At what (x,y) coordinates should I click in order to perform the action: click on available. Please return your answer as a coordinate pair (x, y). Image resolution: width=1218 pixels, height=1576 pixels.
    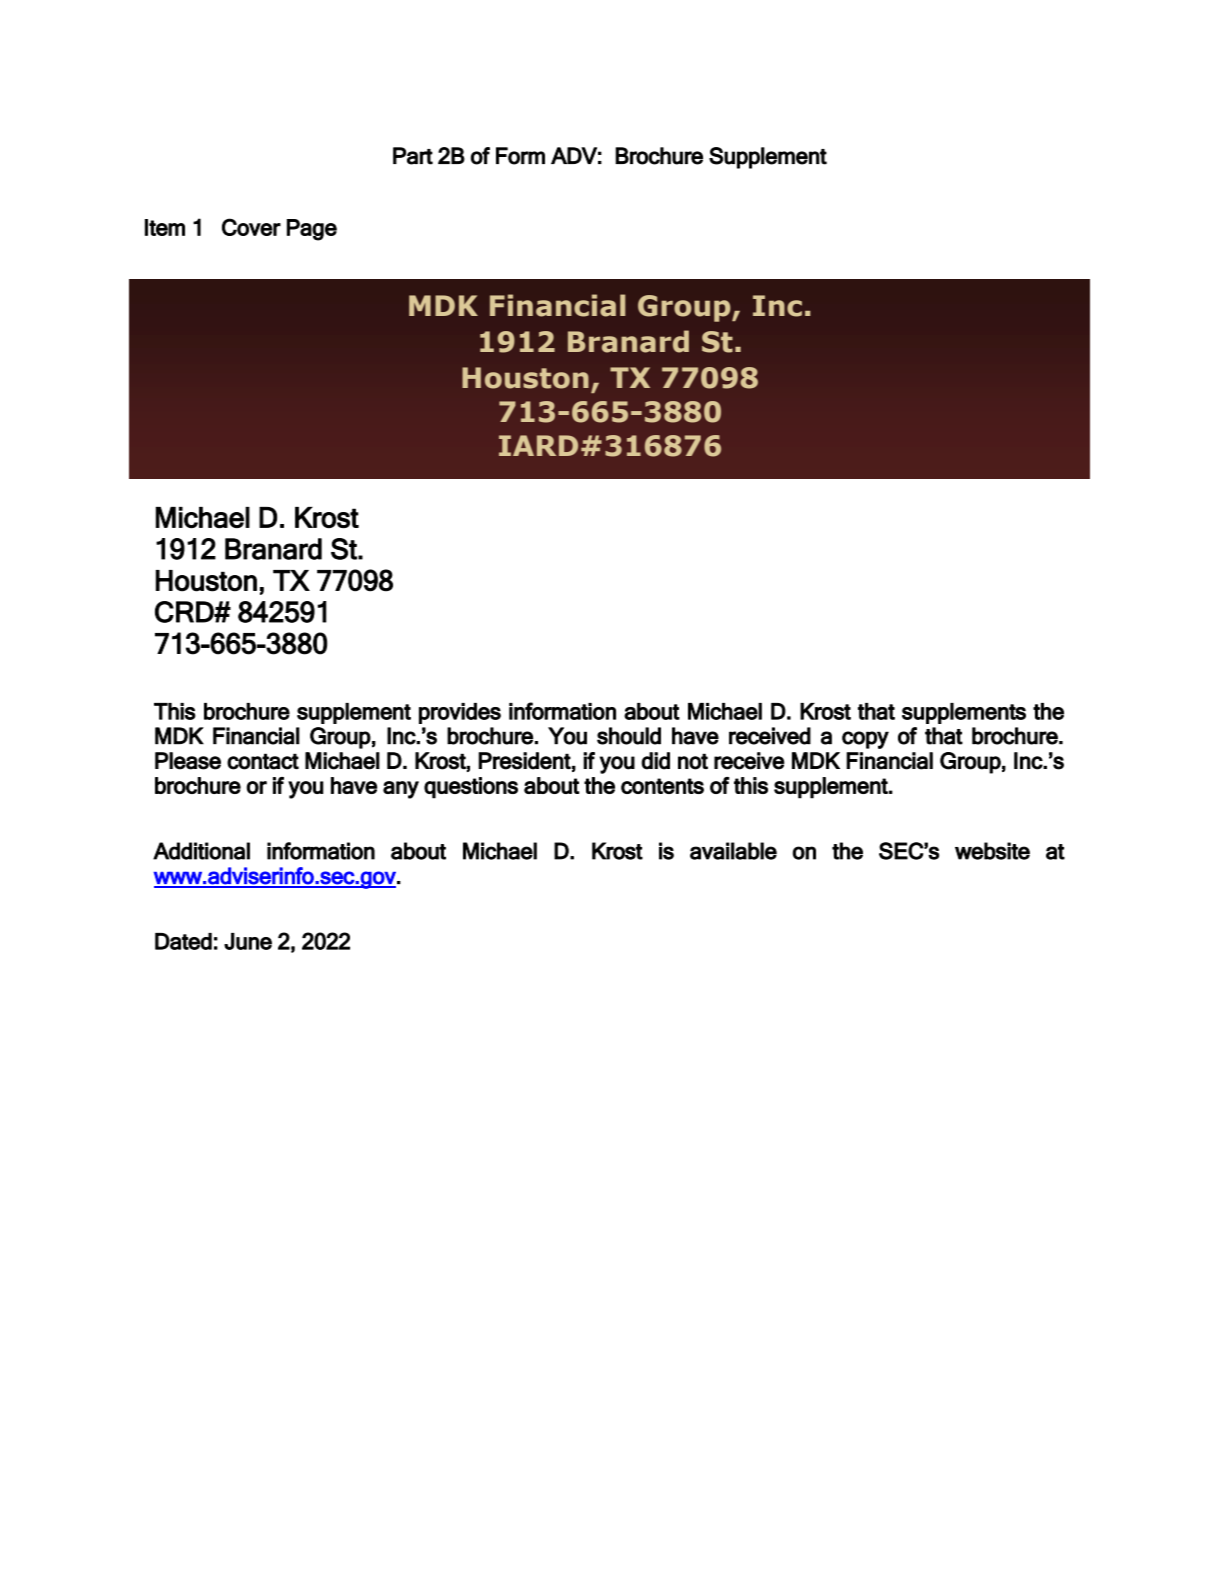
    Looking at the image, I should click on (733, 851).
